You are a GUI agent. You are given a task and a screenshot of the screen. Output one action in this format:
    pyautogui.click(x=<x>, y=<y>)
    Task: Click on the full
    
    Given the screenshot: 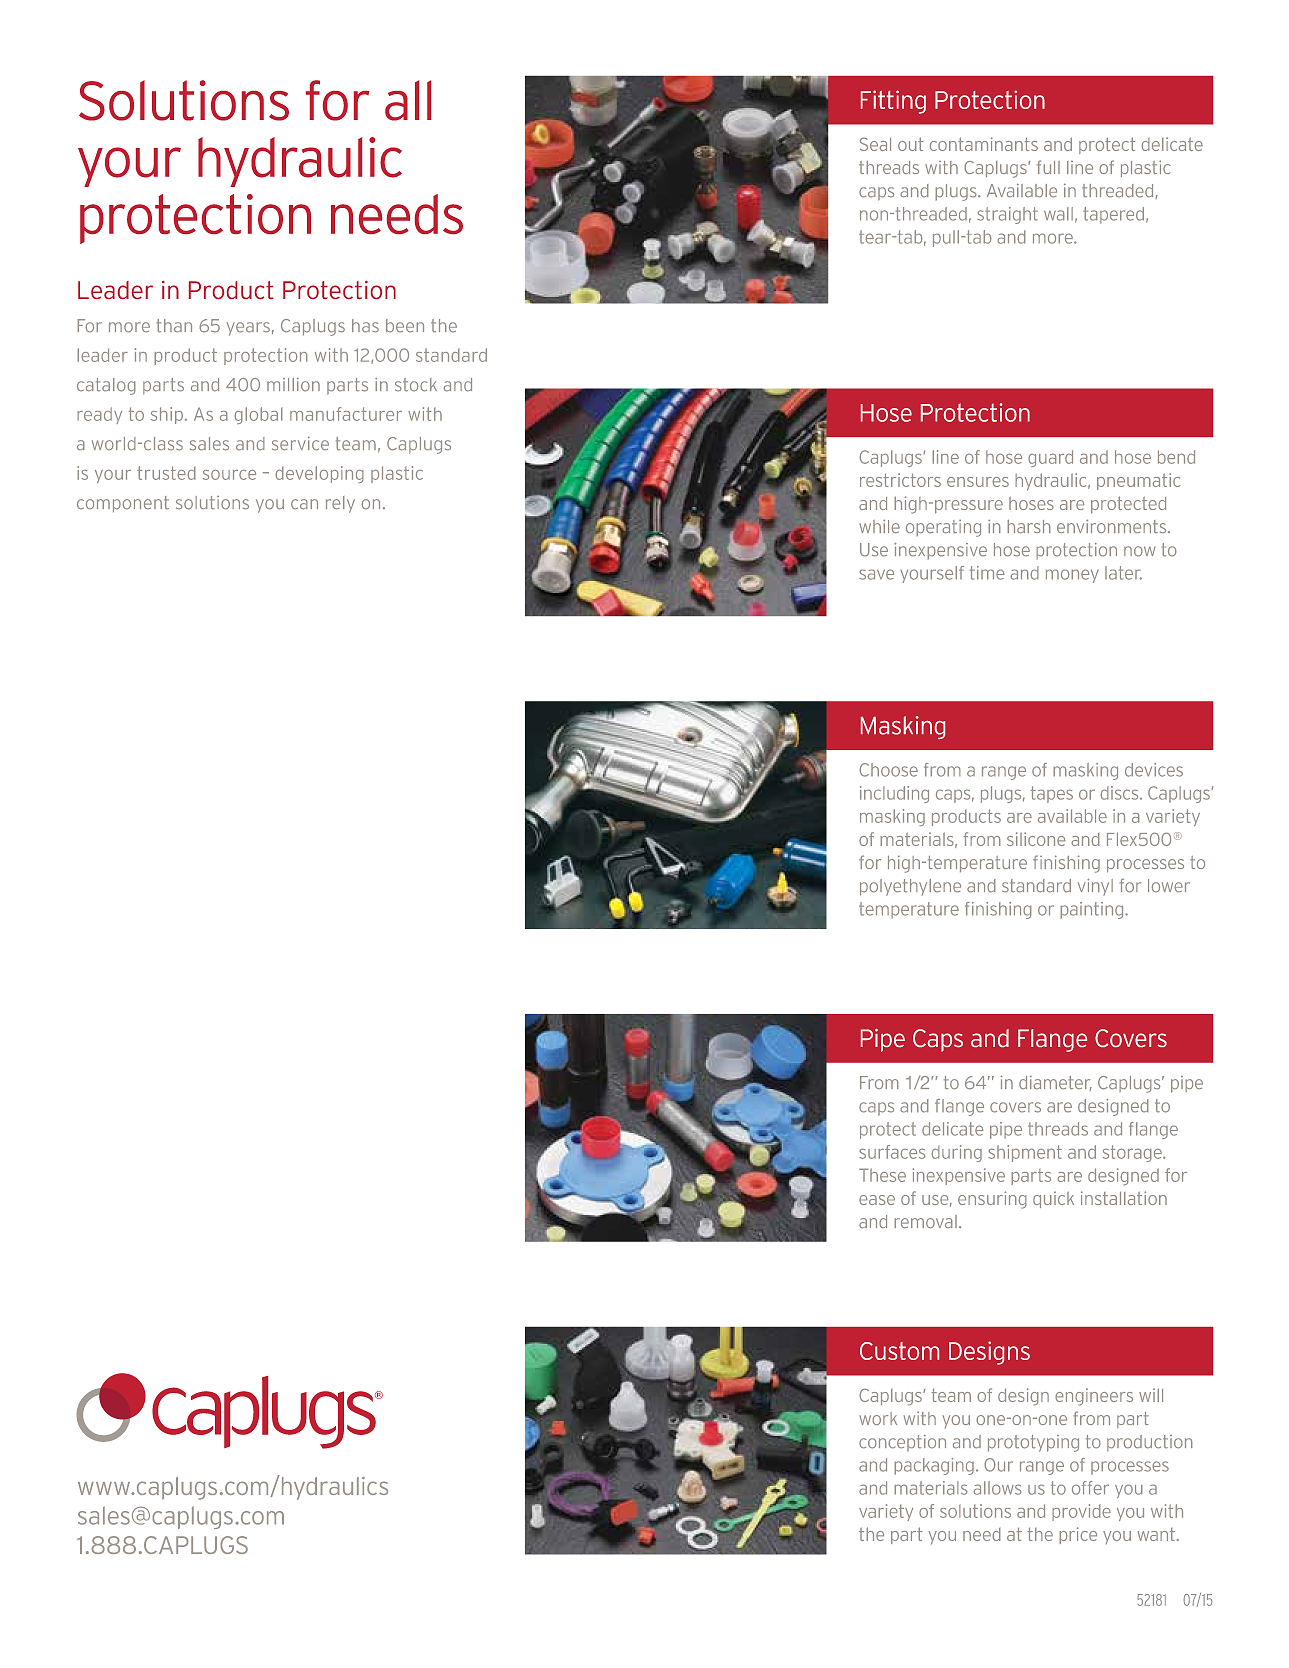 What is the action you would take?
    pyautogui.click(x=1048, y=167)
